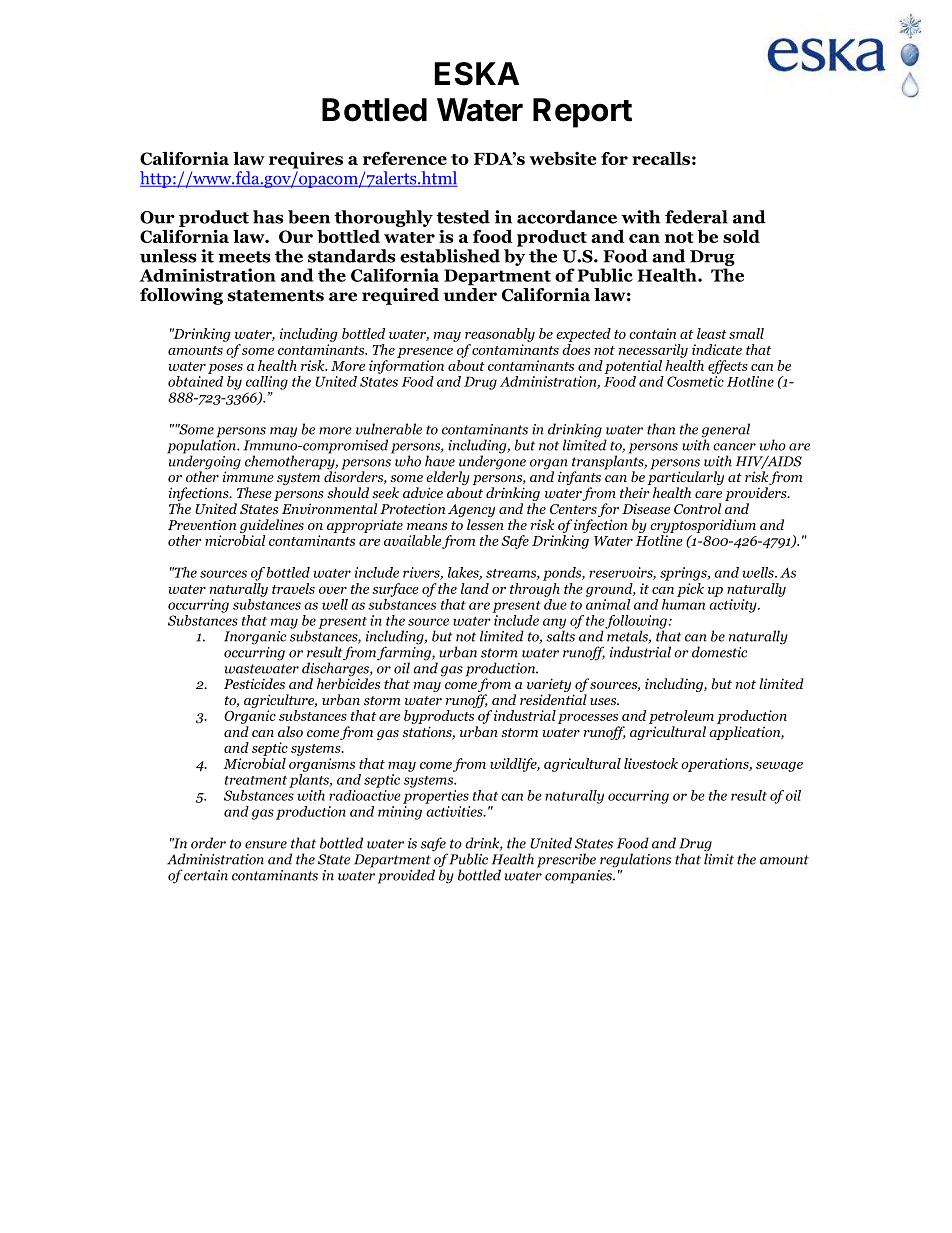 The image size is (952, 1233). What do you see at coordinates (225, 369) in the image?
I see `poses` at bounding box center [225, 369].
